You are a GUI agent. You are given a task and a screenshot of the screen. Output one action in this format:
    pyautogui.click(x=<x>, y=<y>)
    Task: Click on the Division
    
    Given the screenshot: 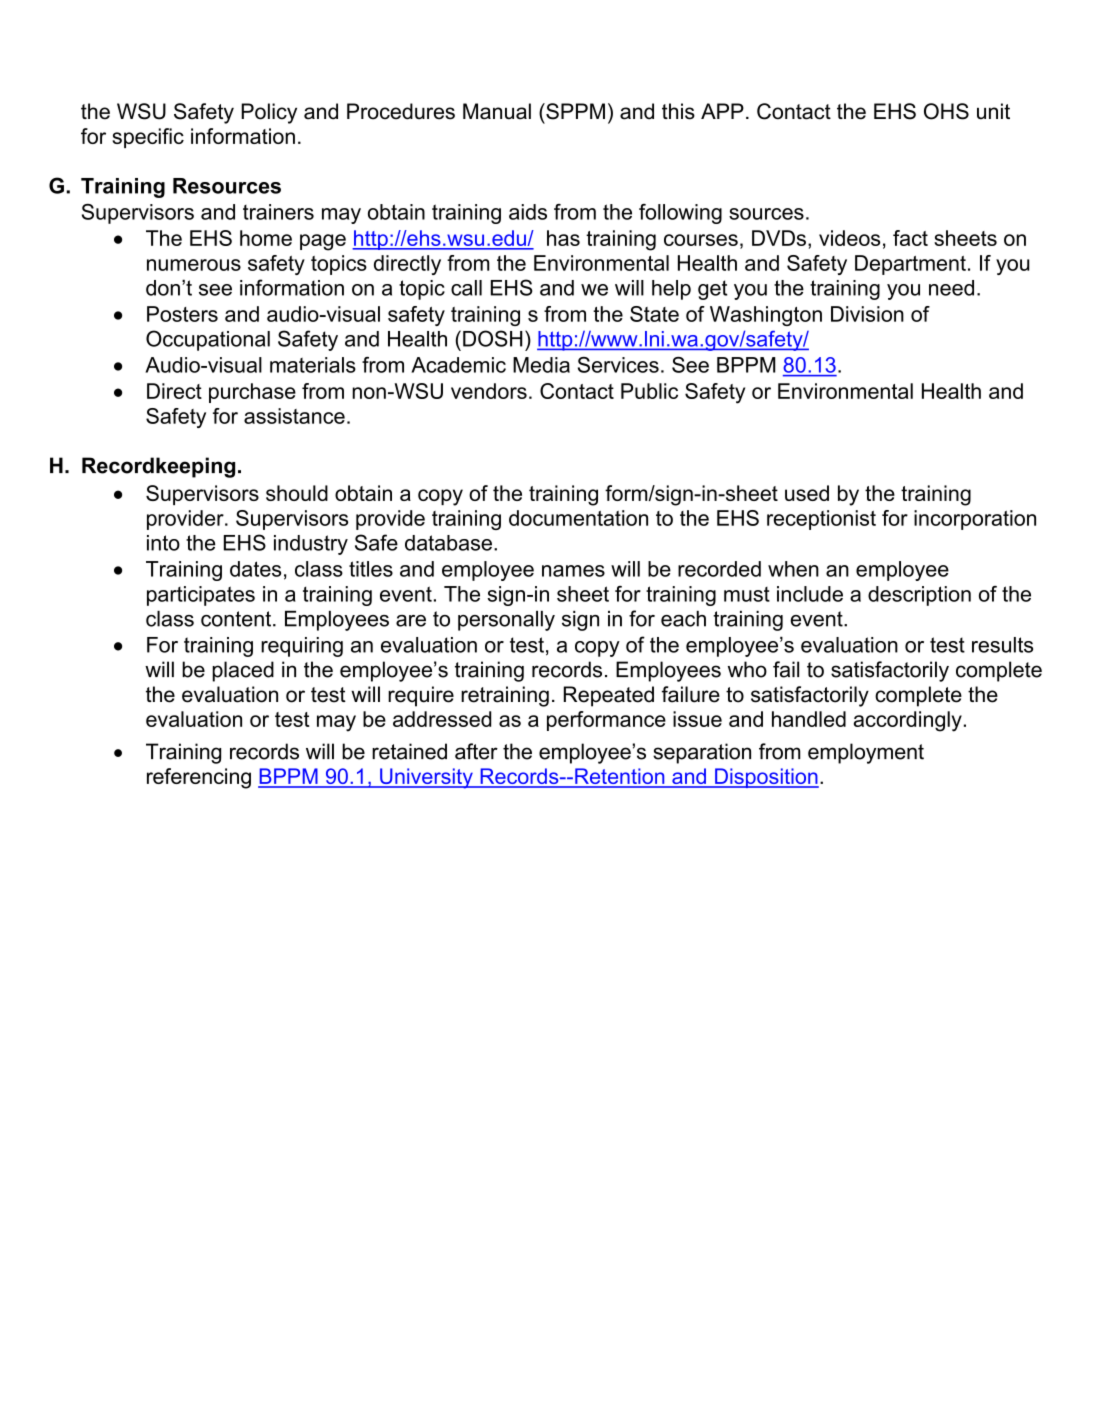 What is the action you would take?
    pyautogui.click(x=867, y=314)
